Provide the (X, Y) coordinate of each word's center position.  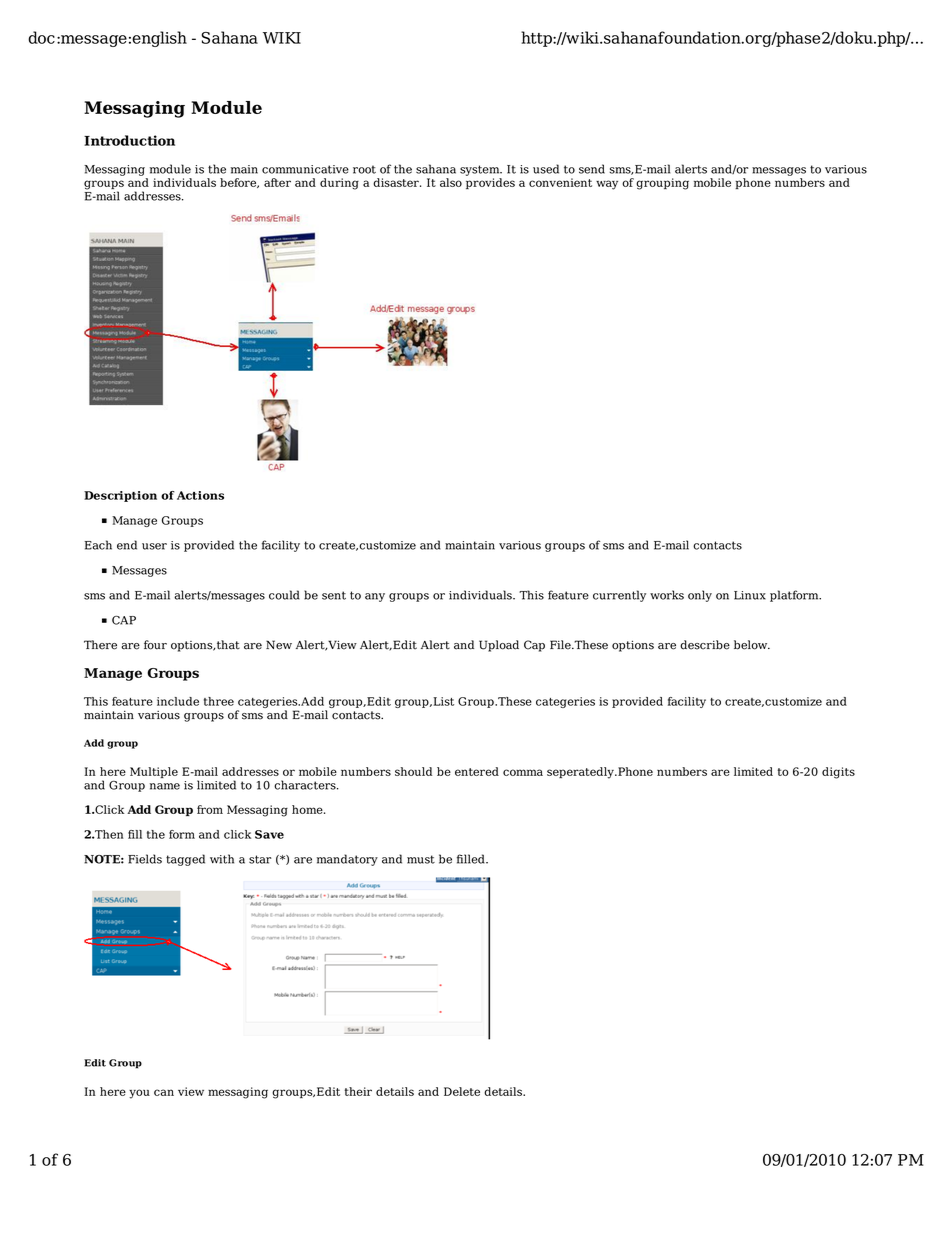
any (375, 597)
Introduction (129, 140)
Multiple (154, 772)
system (481, 170)
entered (477, 771)
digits (838, 773)
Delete (462, 1091)
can (164, 1092)
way (607, 185)
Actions (200, 495)
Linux (750, 595)
